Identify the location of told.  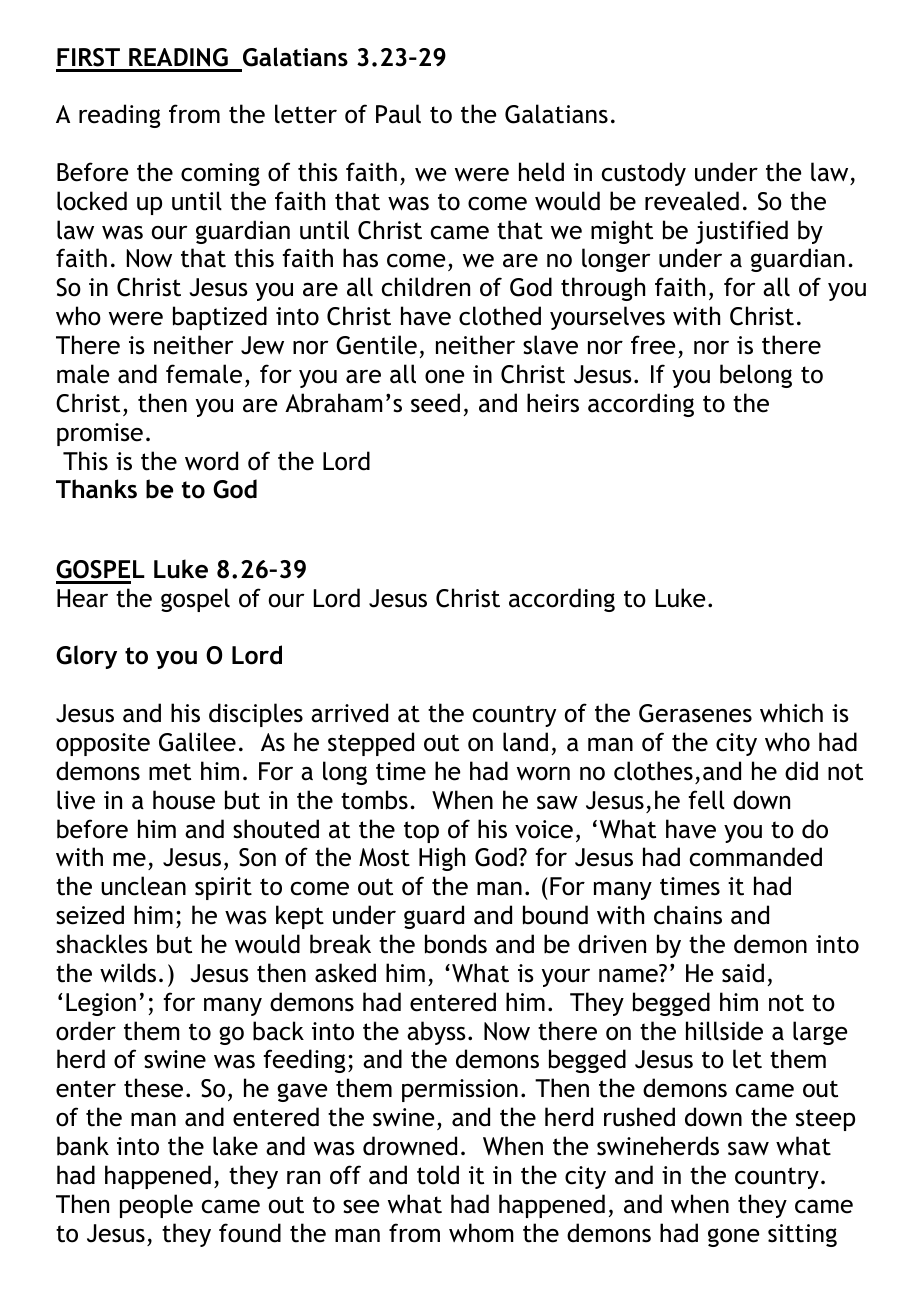
(438, 1175).
